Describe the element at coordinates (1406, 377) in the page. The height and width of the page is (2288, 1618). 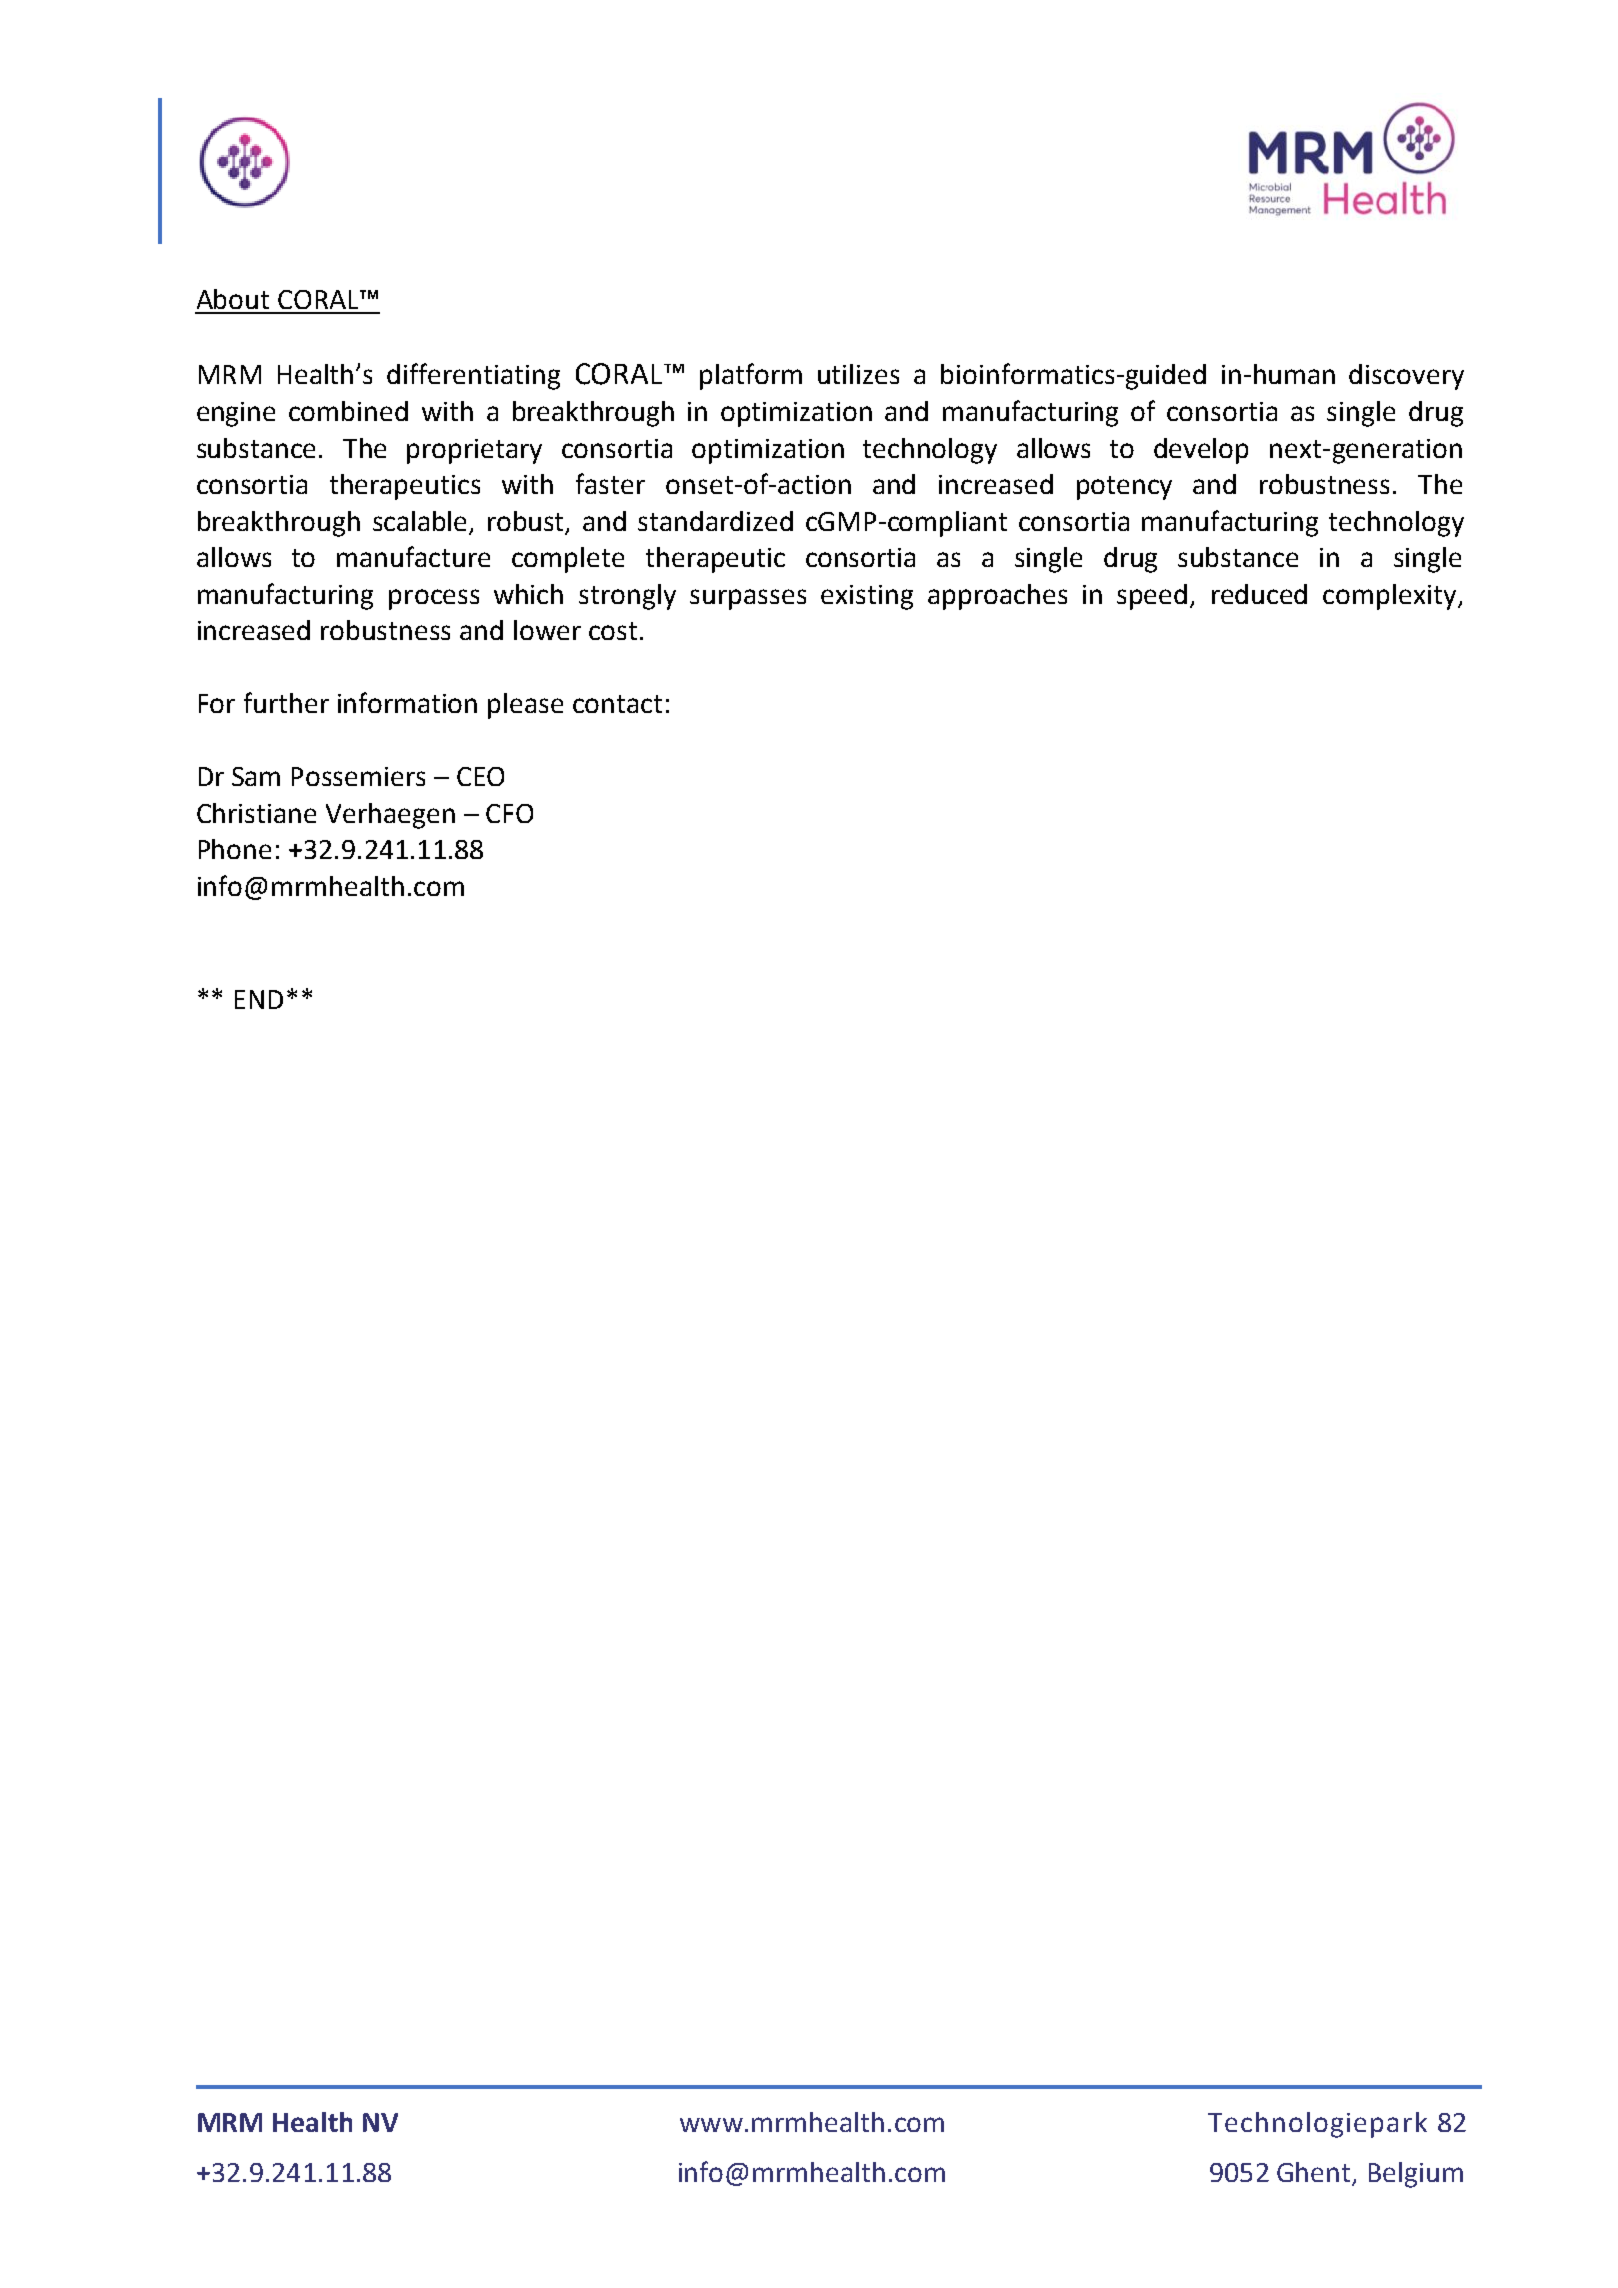
I see `discovery` at that location.
